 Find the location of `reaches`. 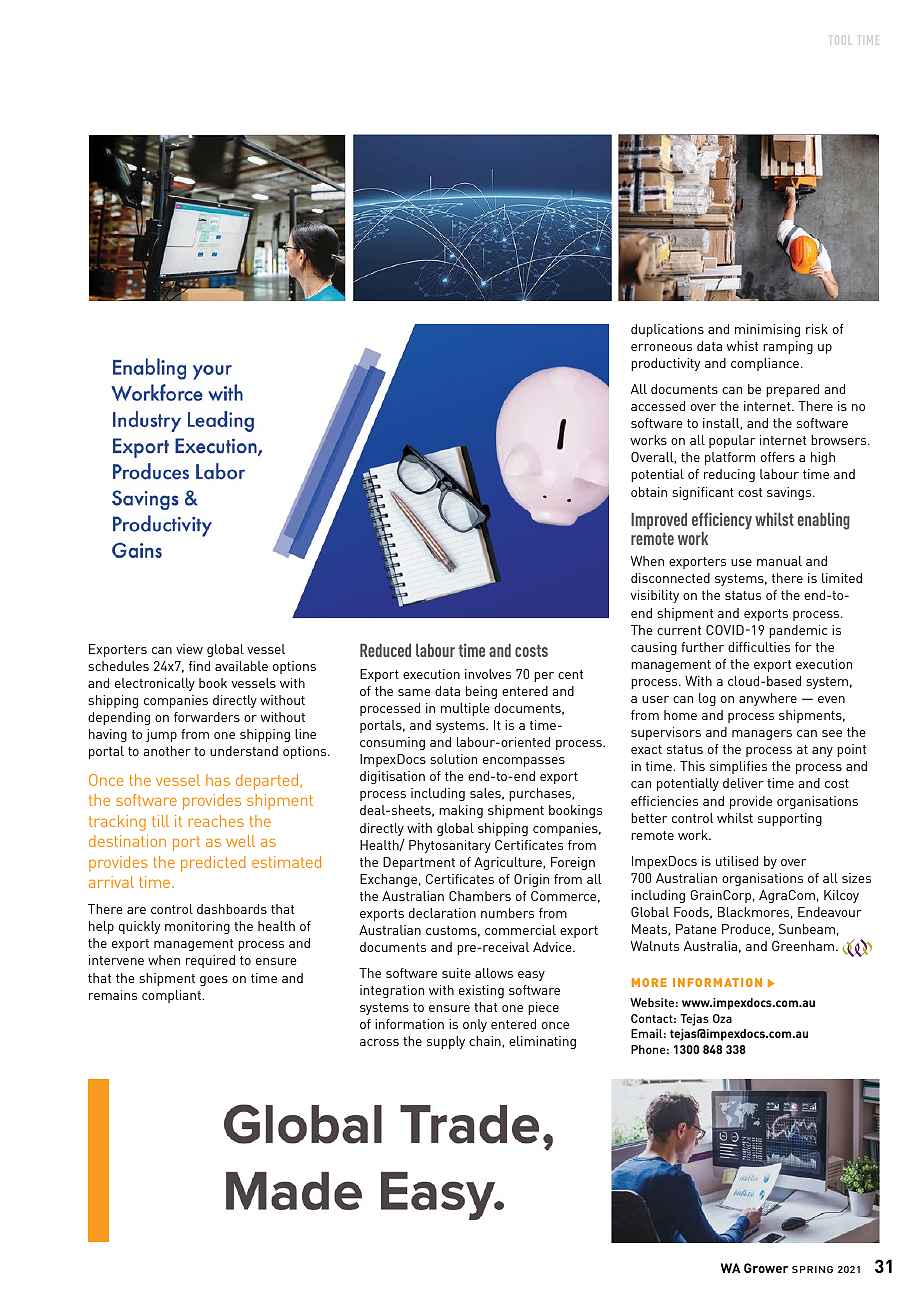

reaches is located at coordinates (216, 821).
